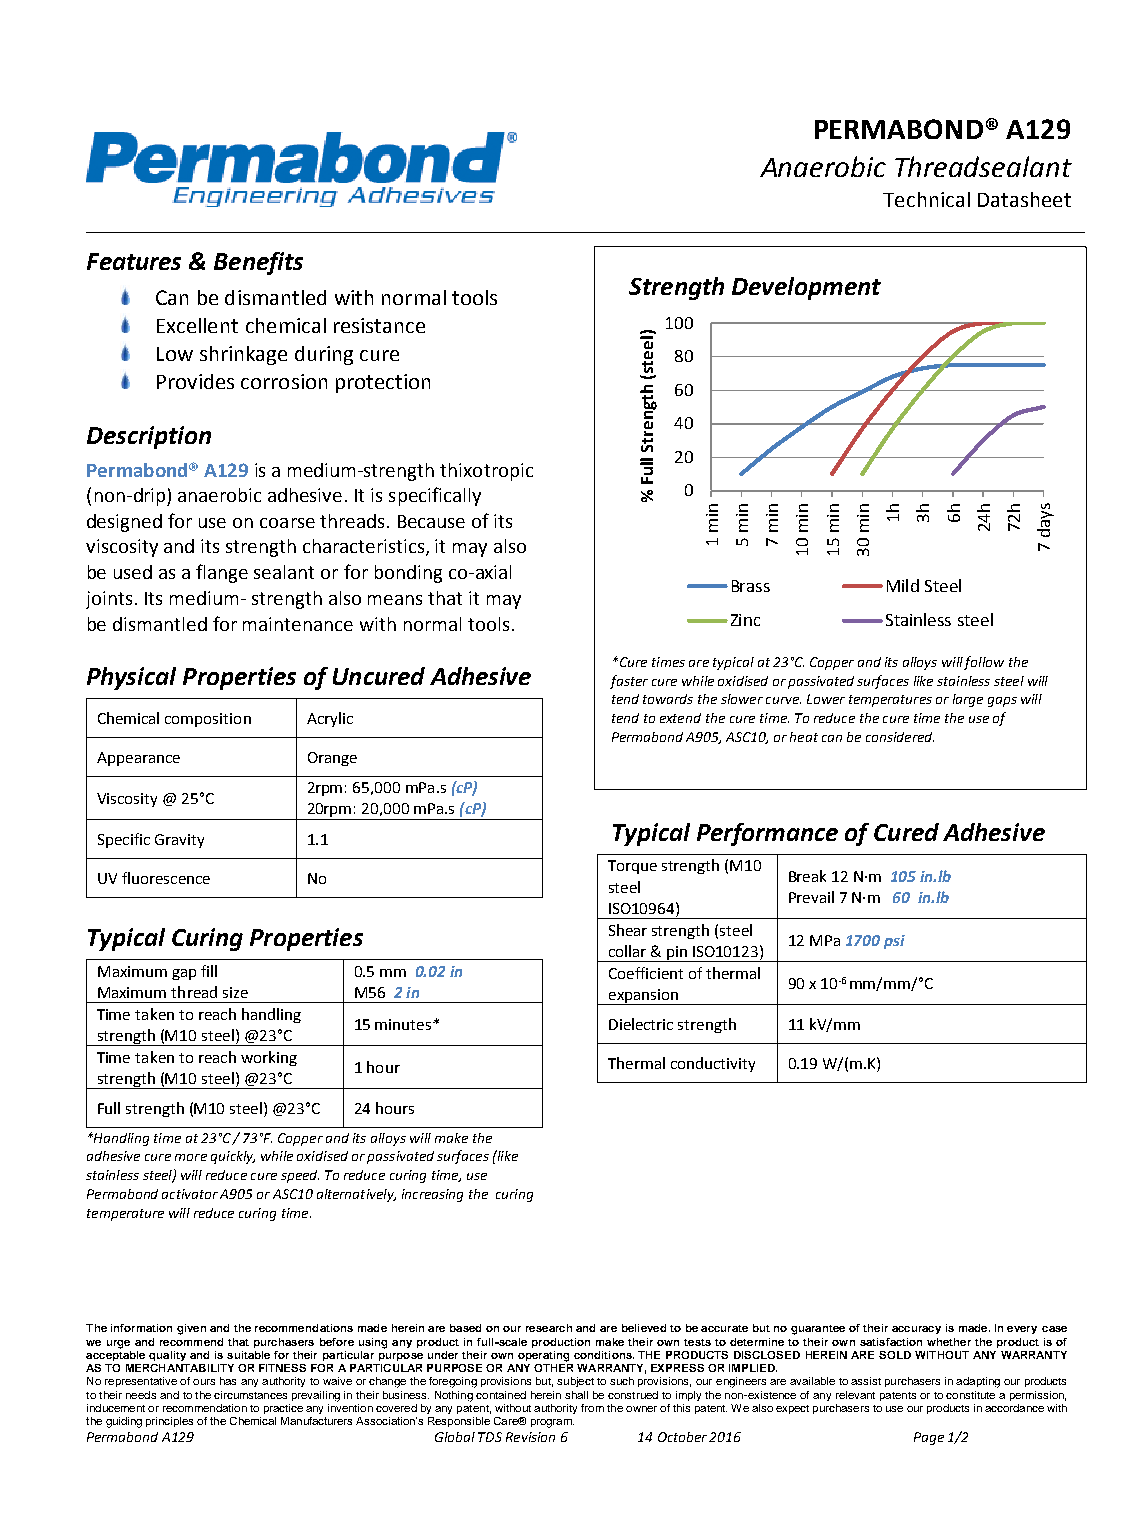  Describe the element at coordinates (250, 1395) in the document. I see `circumstances` at that location.
